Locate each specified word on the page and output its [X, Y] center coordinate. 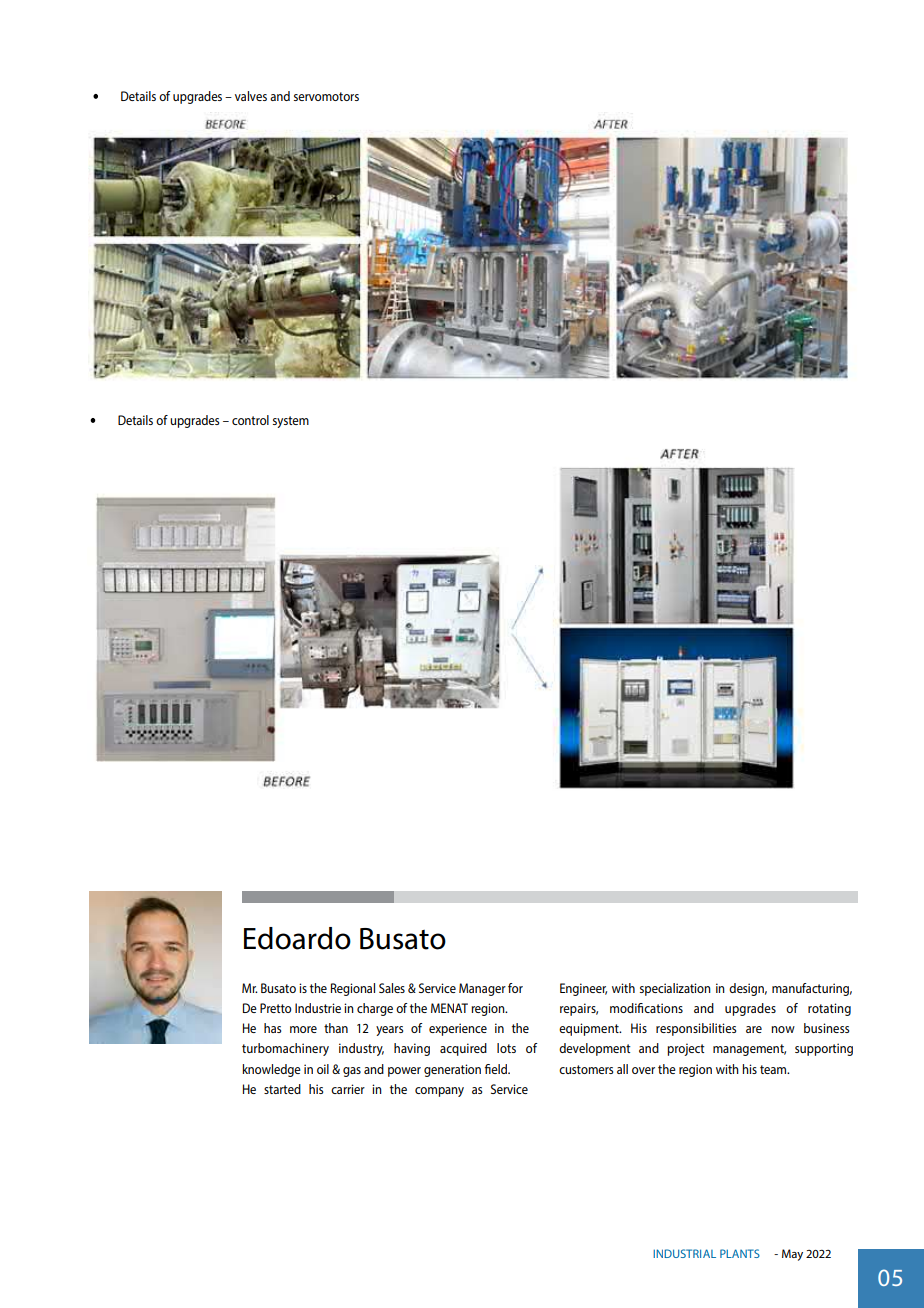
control [250, 420]
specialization [675, 989]
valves [251, 96]
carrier [348, 1089]
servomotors [326, 96]
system [291, 422]
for [515, 988]
